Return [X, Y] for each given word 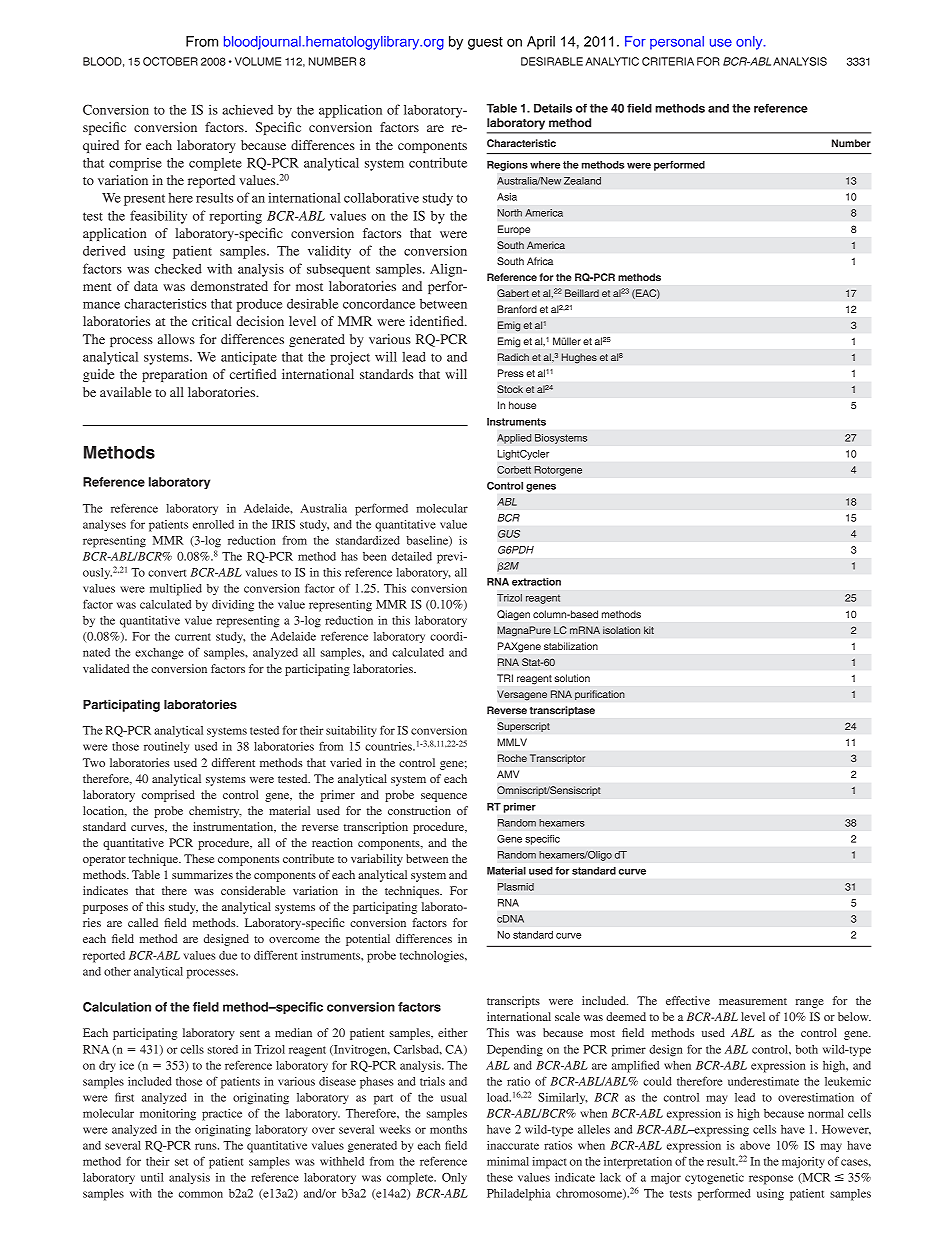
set [181, 1162]
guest [485, 43]
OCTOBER [170, 61]
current [193, 637]
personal [677, 43]
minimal [508, 1161]
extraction [536, 582]
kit [649, 630]
